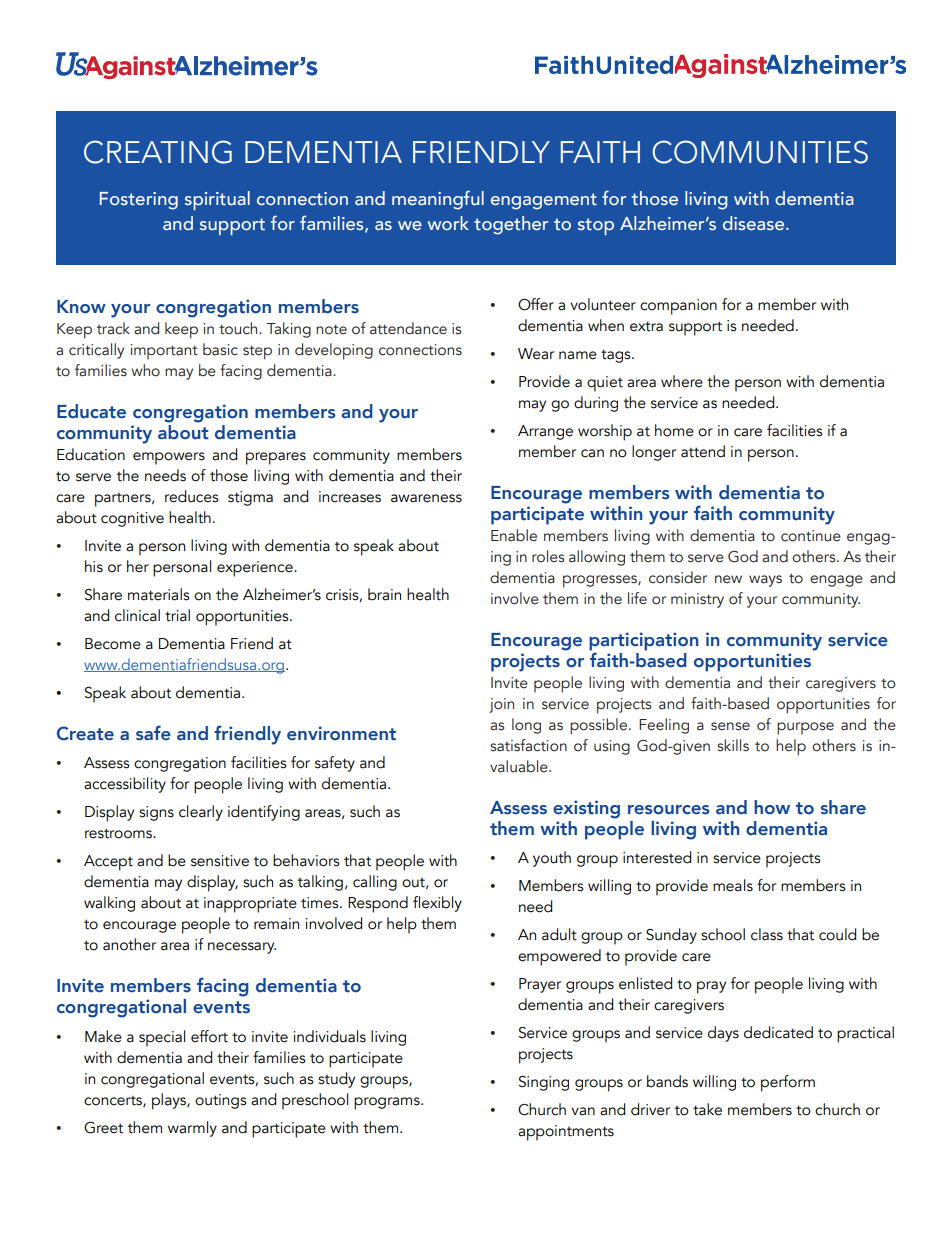  I want to click on Enable, so click(514, 535).
